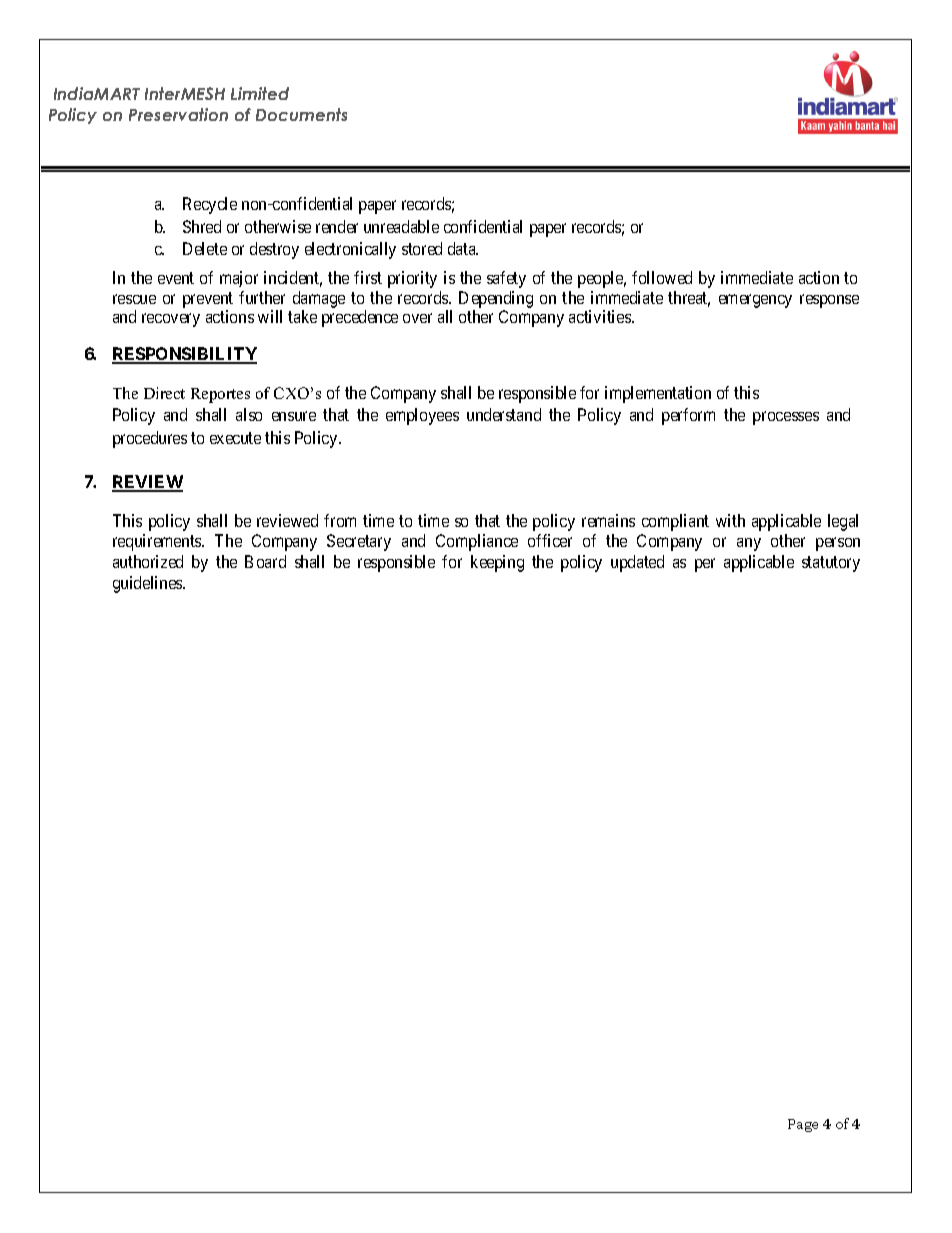 The image size is (952, 1233). Describe the element at coordinates (178, 114) in the screenshot. I see `Preservation` at that location.
